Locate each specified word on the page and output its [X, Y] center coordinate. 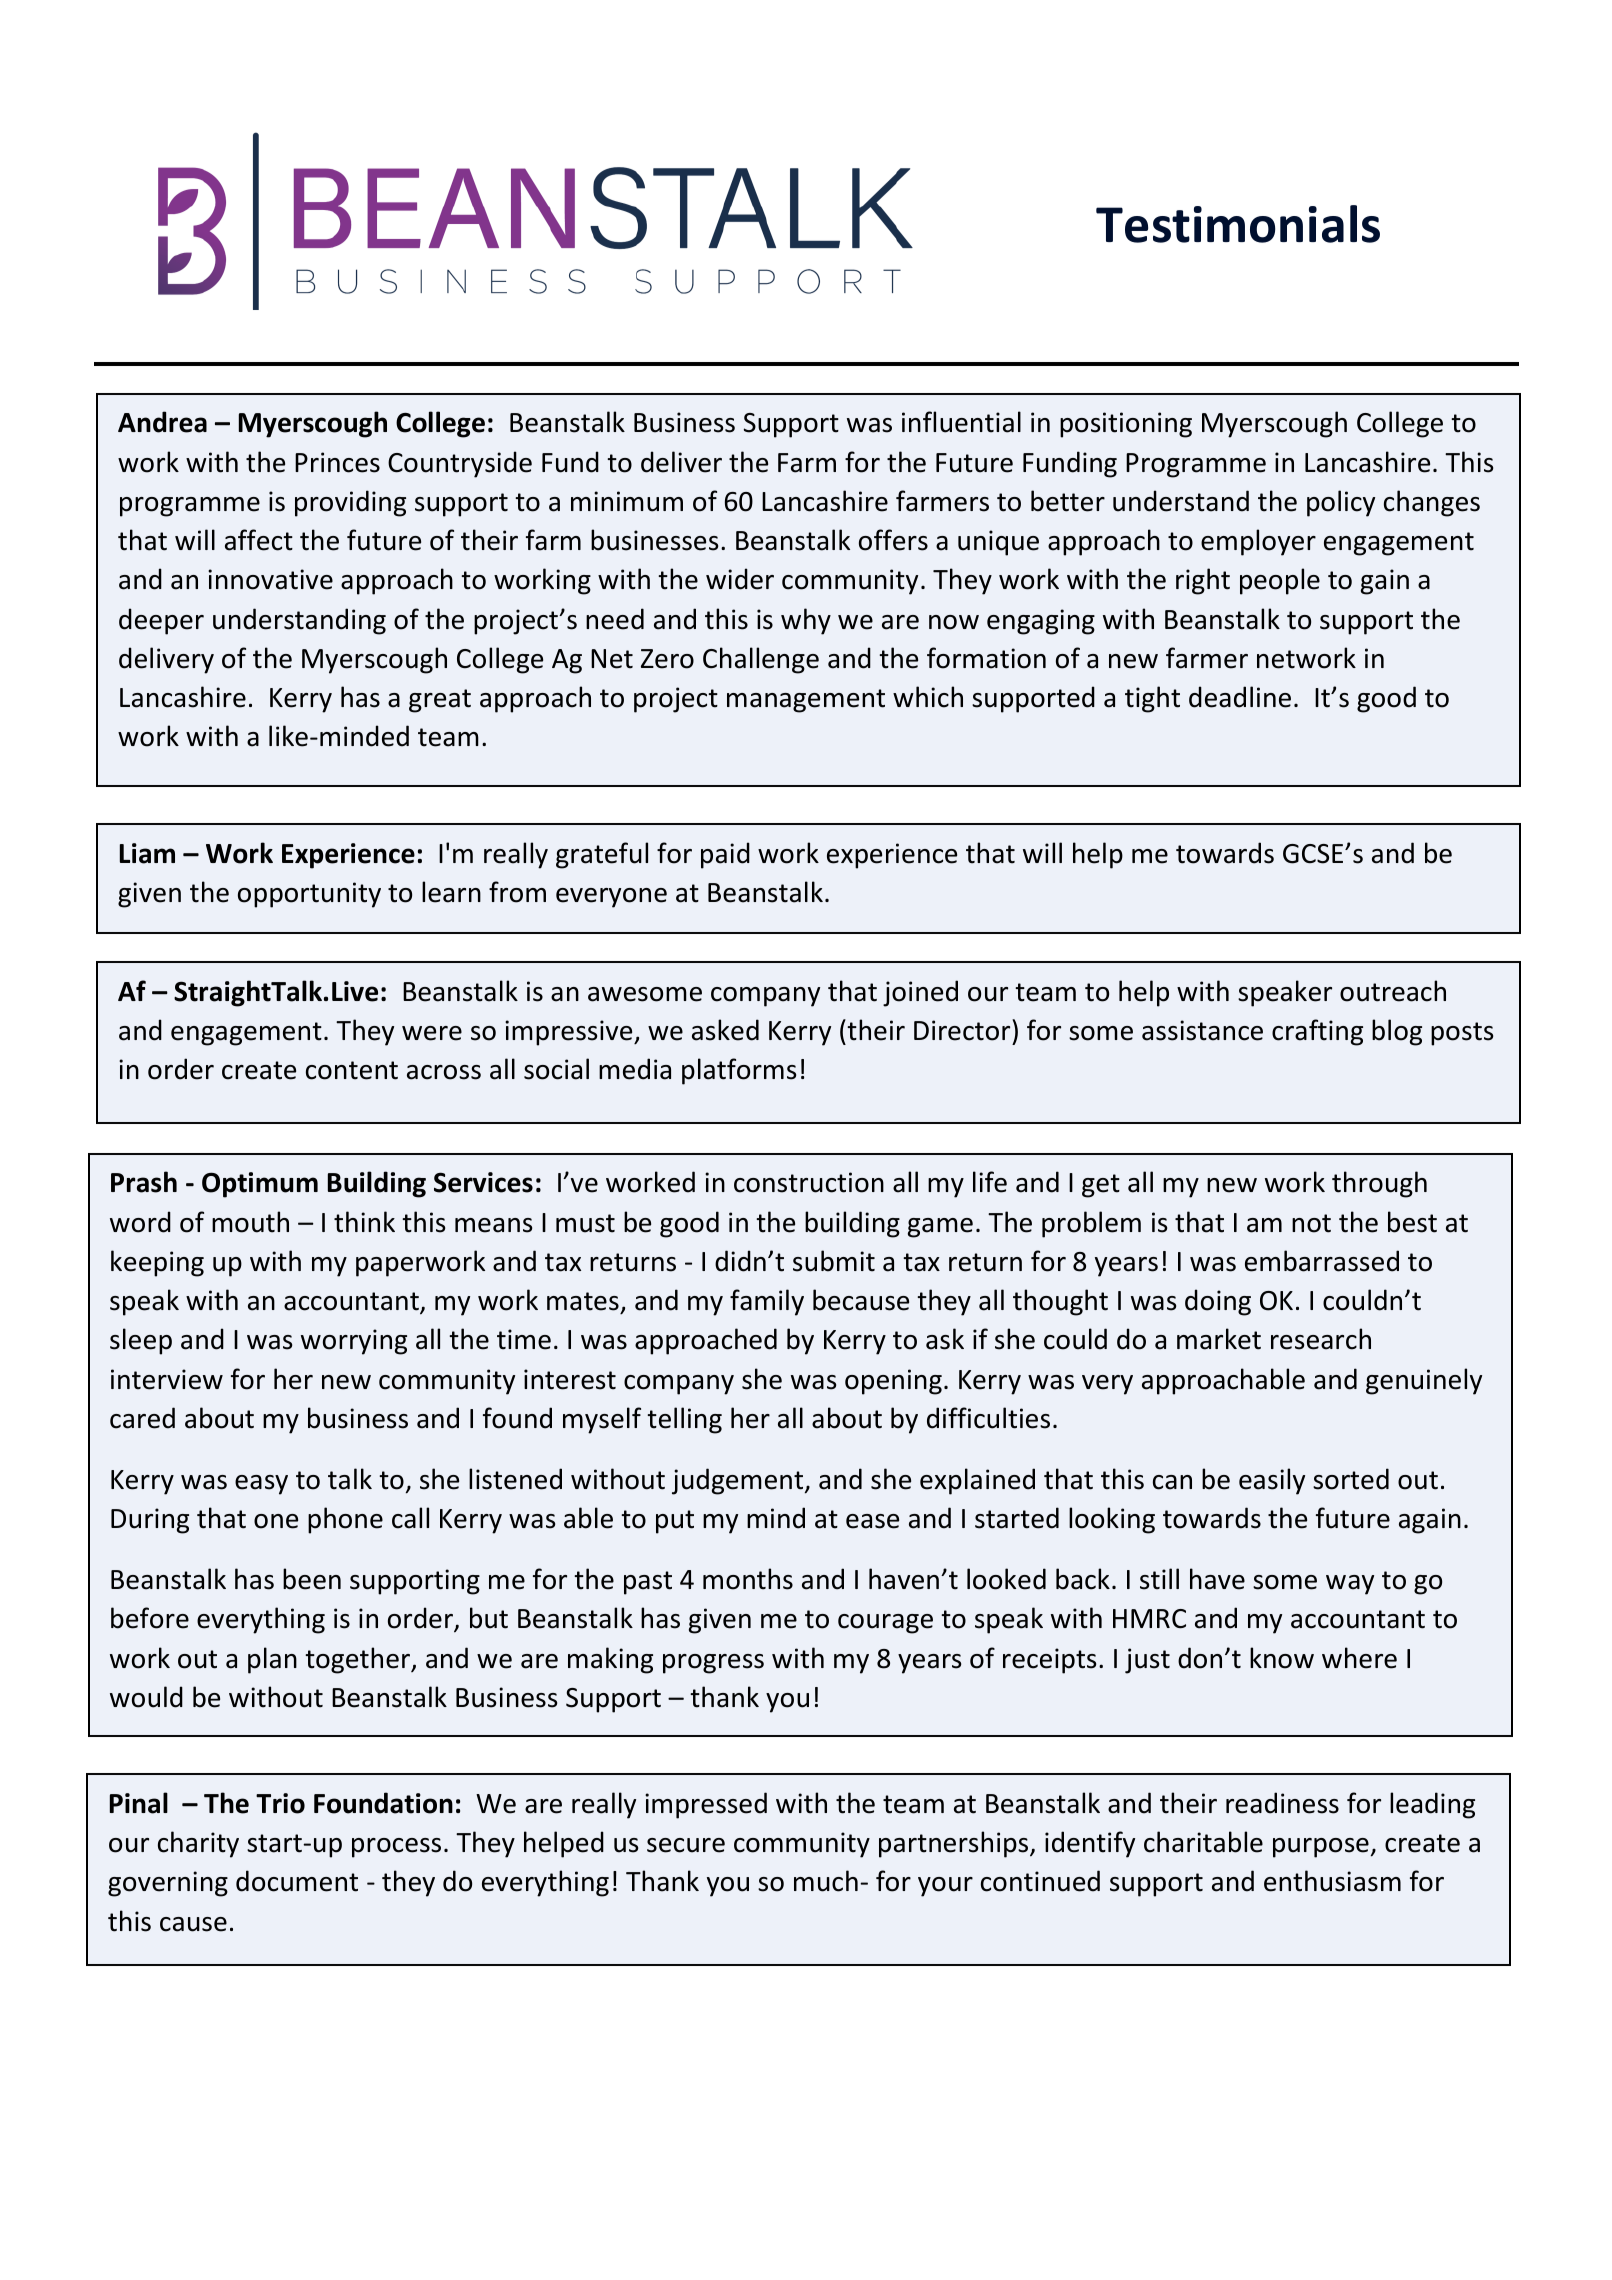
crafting [1317, 1032]
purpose [1321, 1848]
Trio [280, 1803]
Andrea [162, 422]
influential [961, 422]
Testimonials [1238, 224]
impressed [706, 1805]
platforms [739, 1071]
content [352, 1070]
